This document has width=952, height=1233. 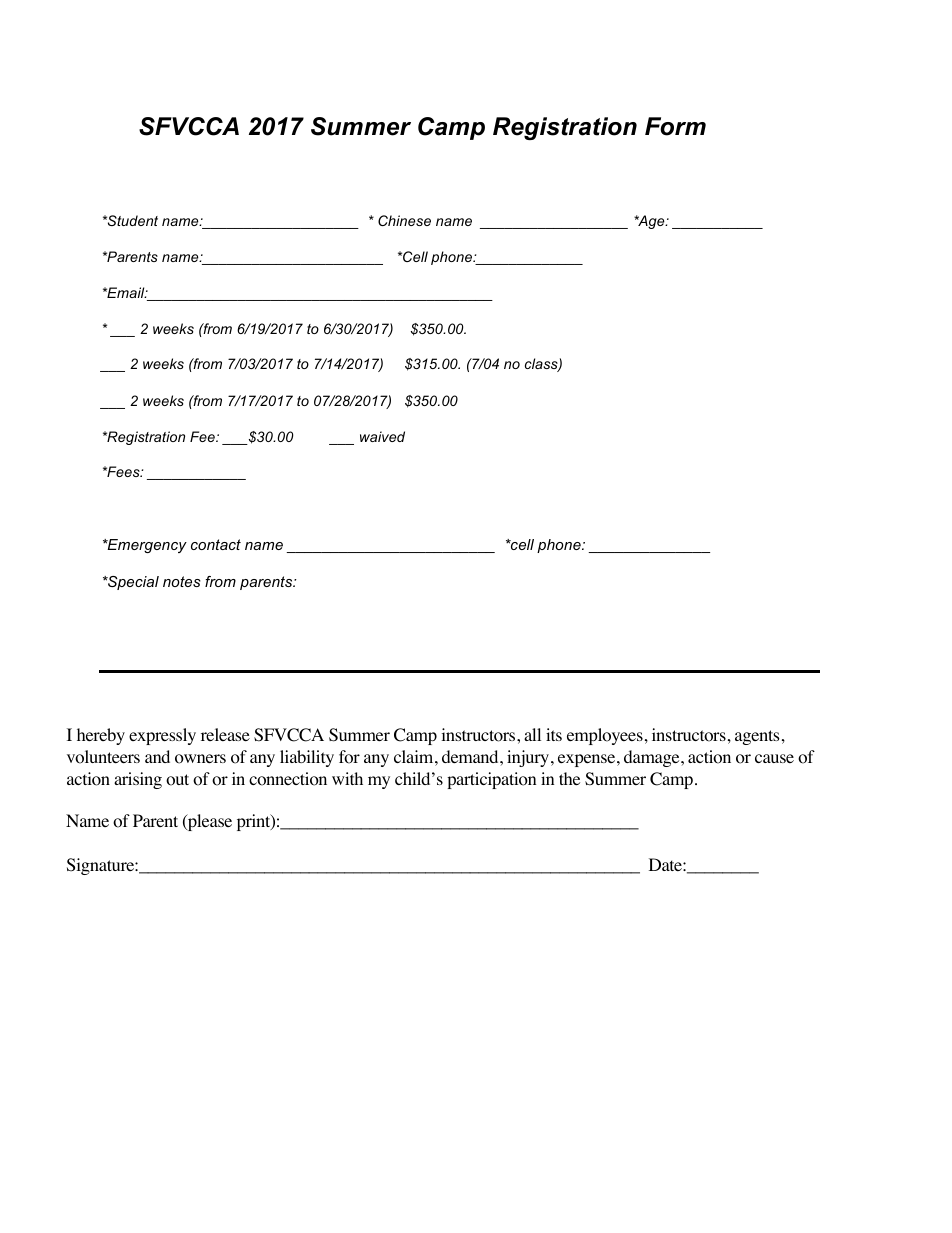 I want to click on damage, so click(x=653, y=758).
